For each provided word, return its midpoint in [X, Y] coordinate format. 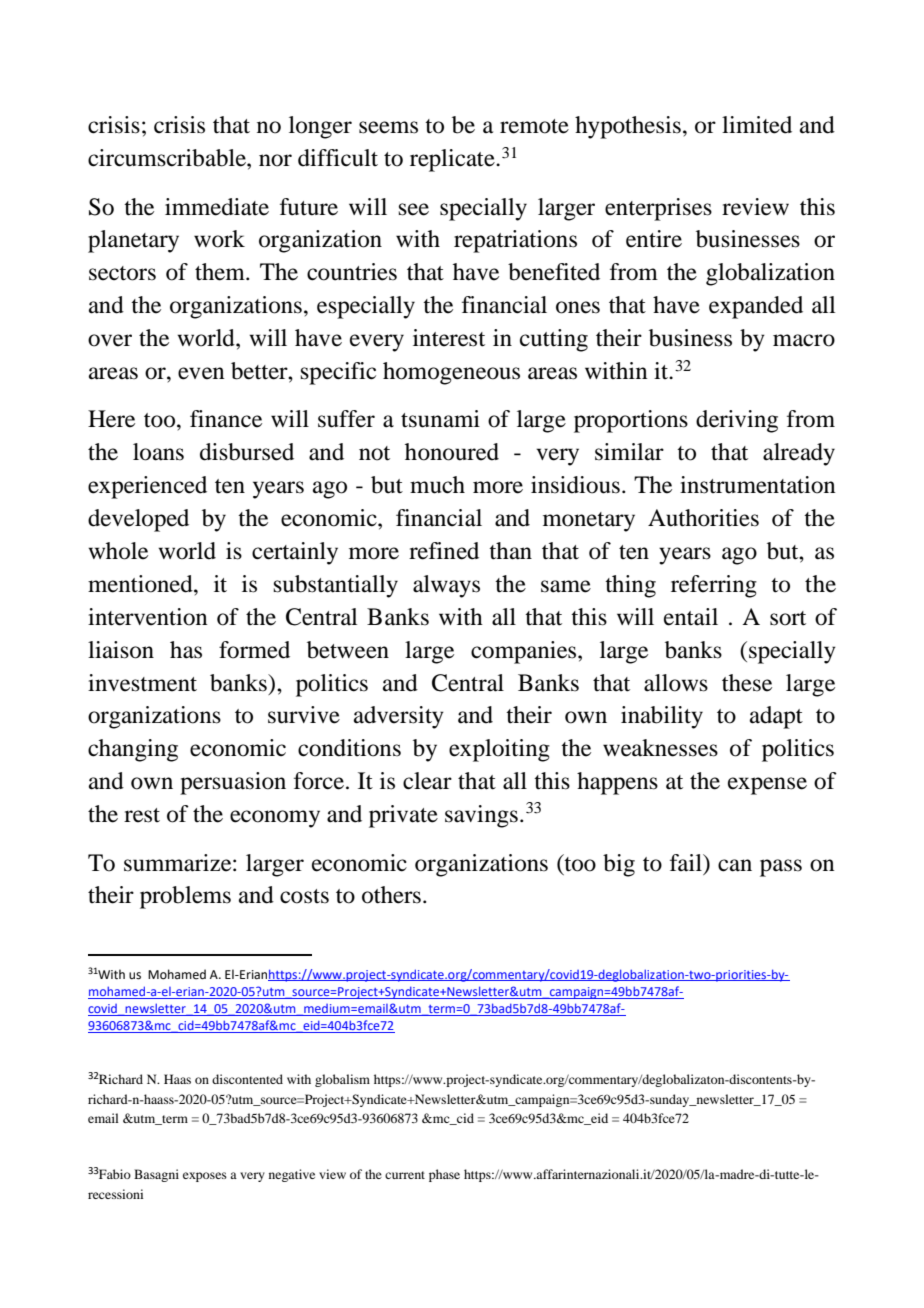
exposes [205, 1177]
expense [767, 786]
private [403, 816]
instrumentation [758, 485]
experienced [147, 487]
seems [388, 127]
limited [757, 125]
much [437, 485]
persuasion [233, 783]
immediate [217, 207]
